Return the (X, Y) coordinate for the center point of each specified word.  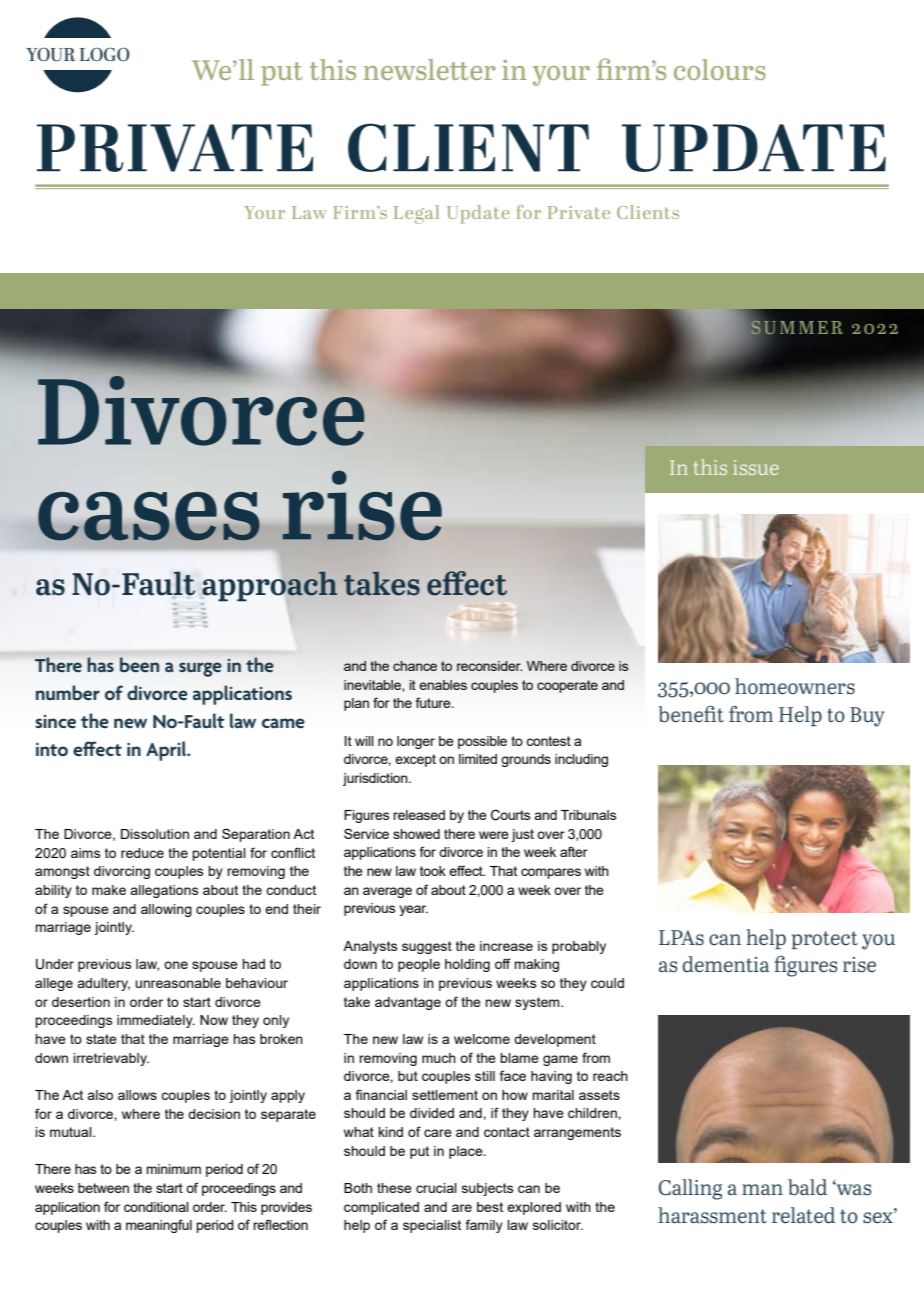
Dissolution (155, 834)
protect (825, 940)
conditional (156, 1207)
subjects (488, 1189)
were (494, 835)
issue (756, 467)
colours (720, 69)
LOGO (105, 54)
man (762, 1189)
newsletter (430, 69)
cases (149, 516)
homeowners (795, 686)
